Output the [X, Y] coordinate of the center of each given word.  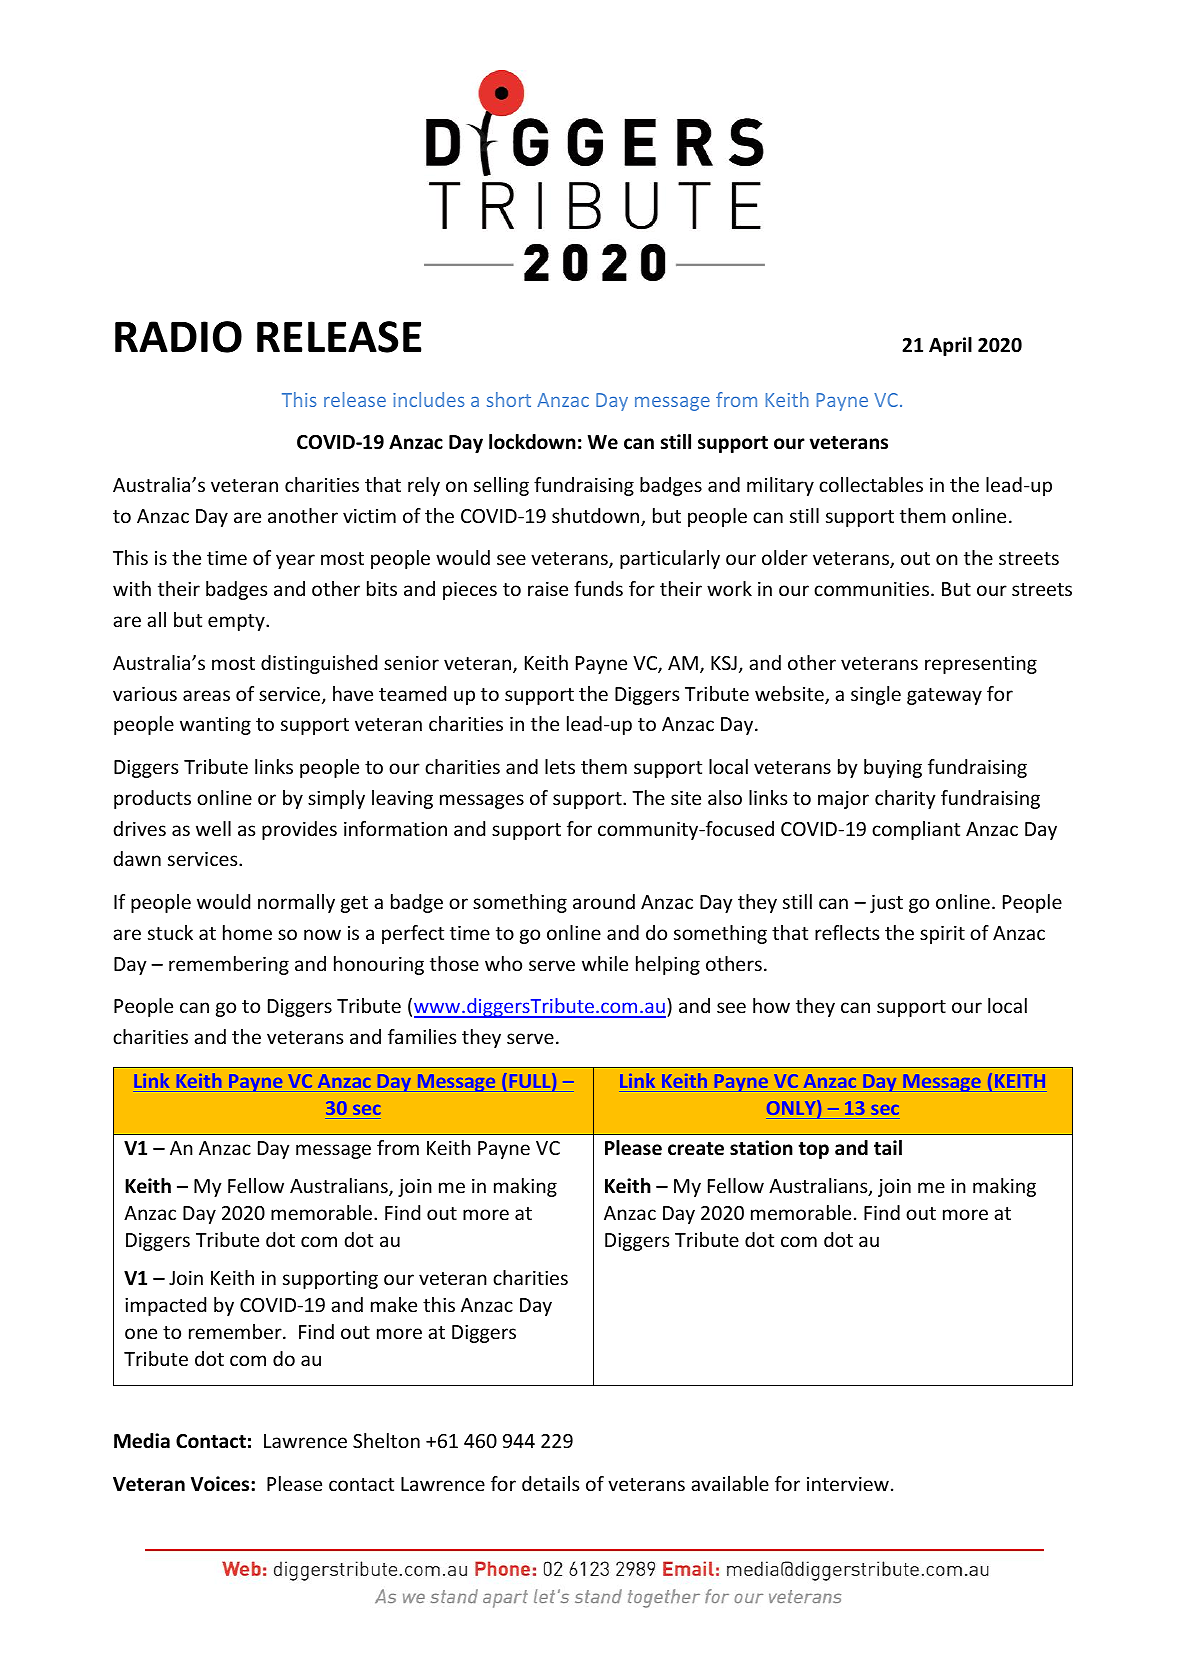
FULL [531, 1082]
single [876, 695]
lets [560, 766]
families [422, 1036]
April [950, 346]
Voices [221, 1484]
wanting [215, 725]
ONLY [792, 1109]
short [509, 399]
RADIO [178, 337]
